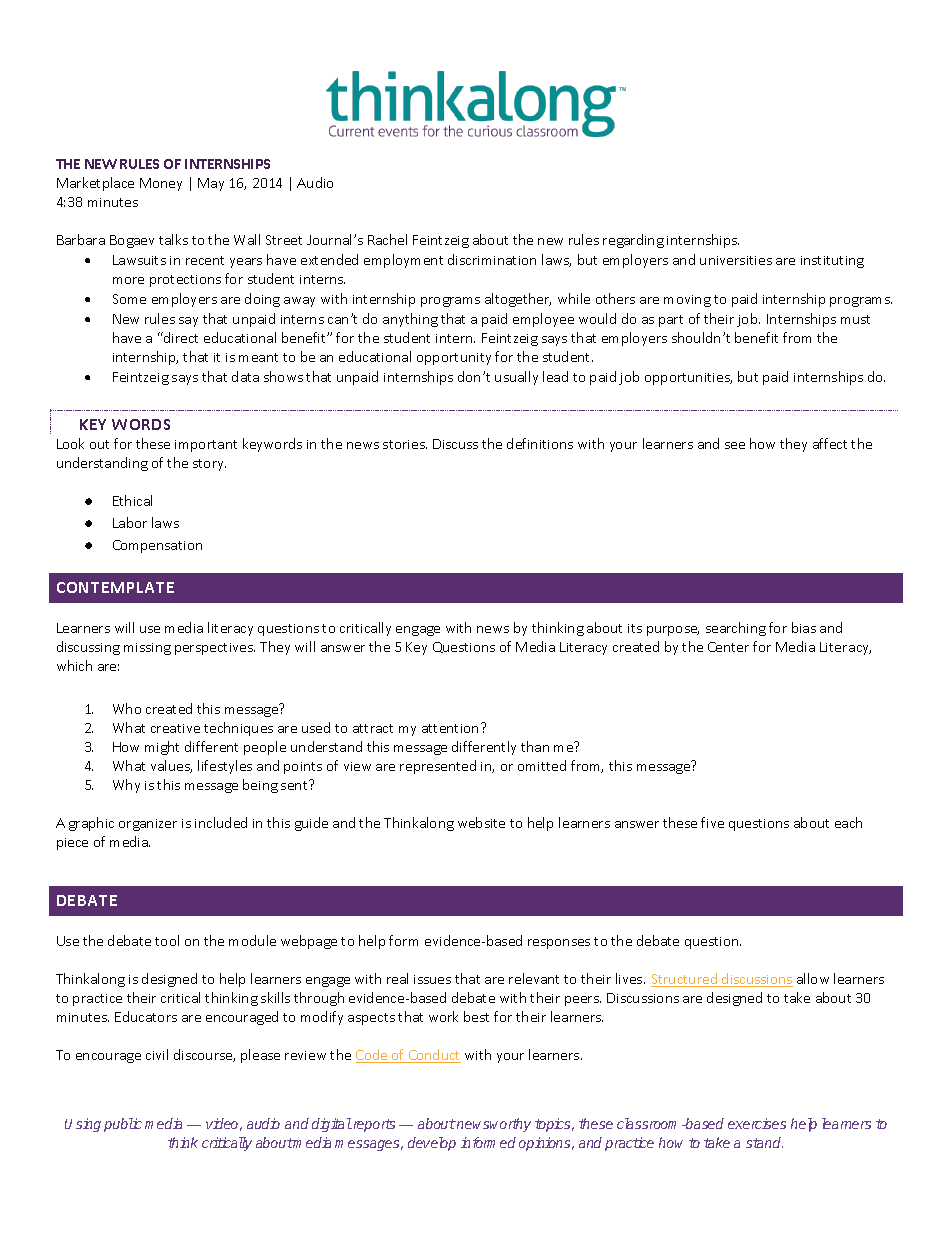 This document has width=952, height=1233. I want to click on attention, so click(450, 728).
